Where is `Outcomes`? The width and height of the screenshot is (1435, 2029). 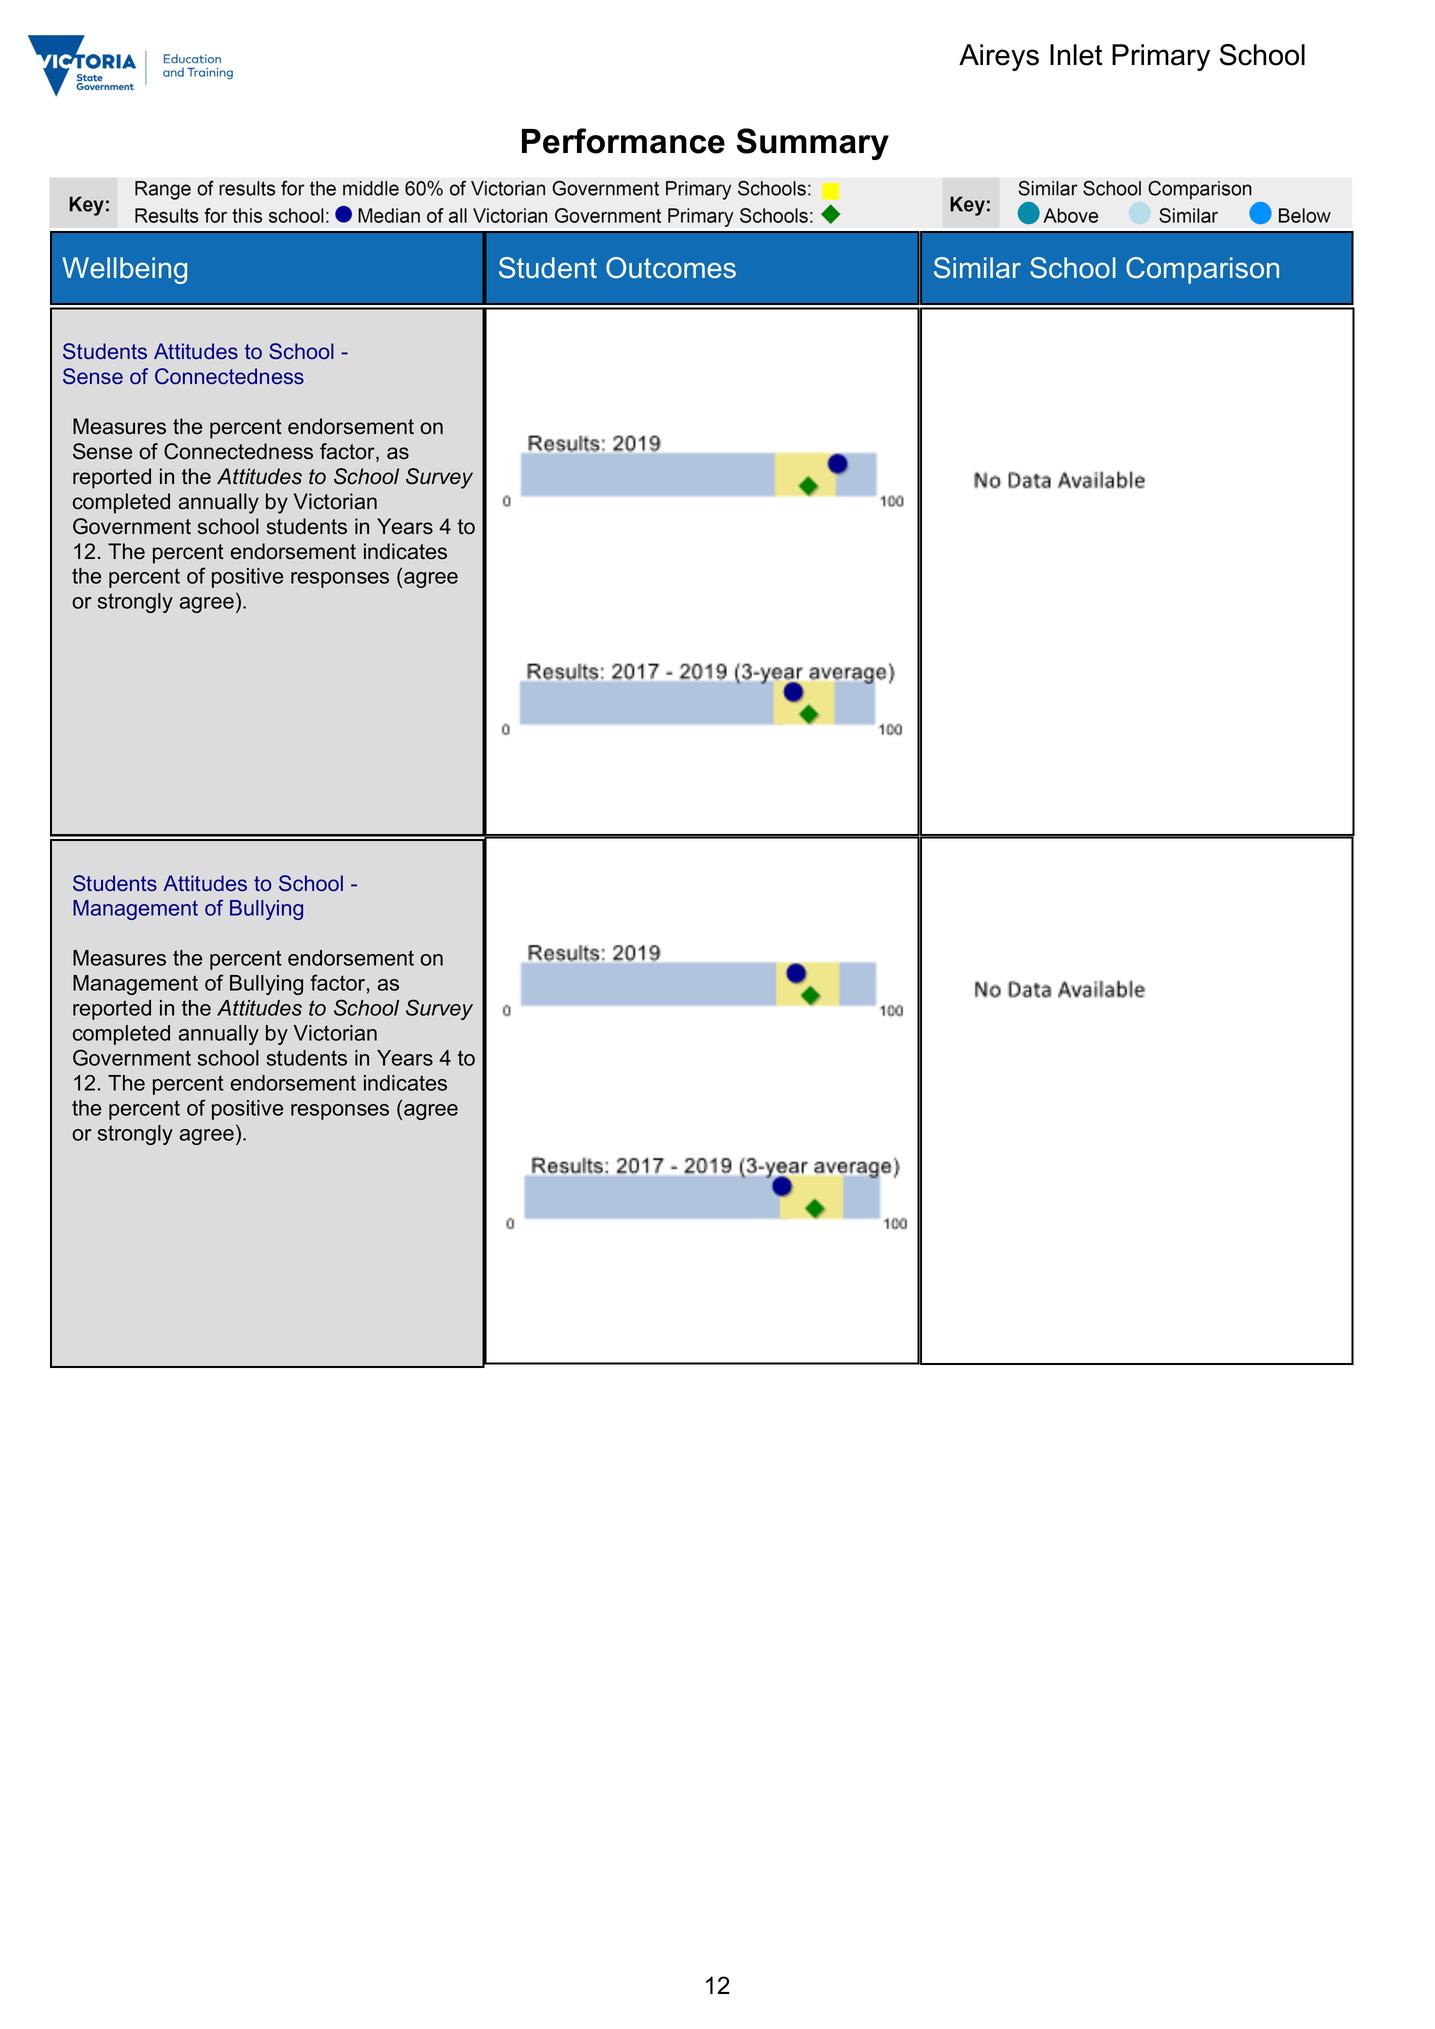 Outcomes is located at coordinates (671, 268).
